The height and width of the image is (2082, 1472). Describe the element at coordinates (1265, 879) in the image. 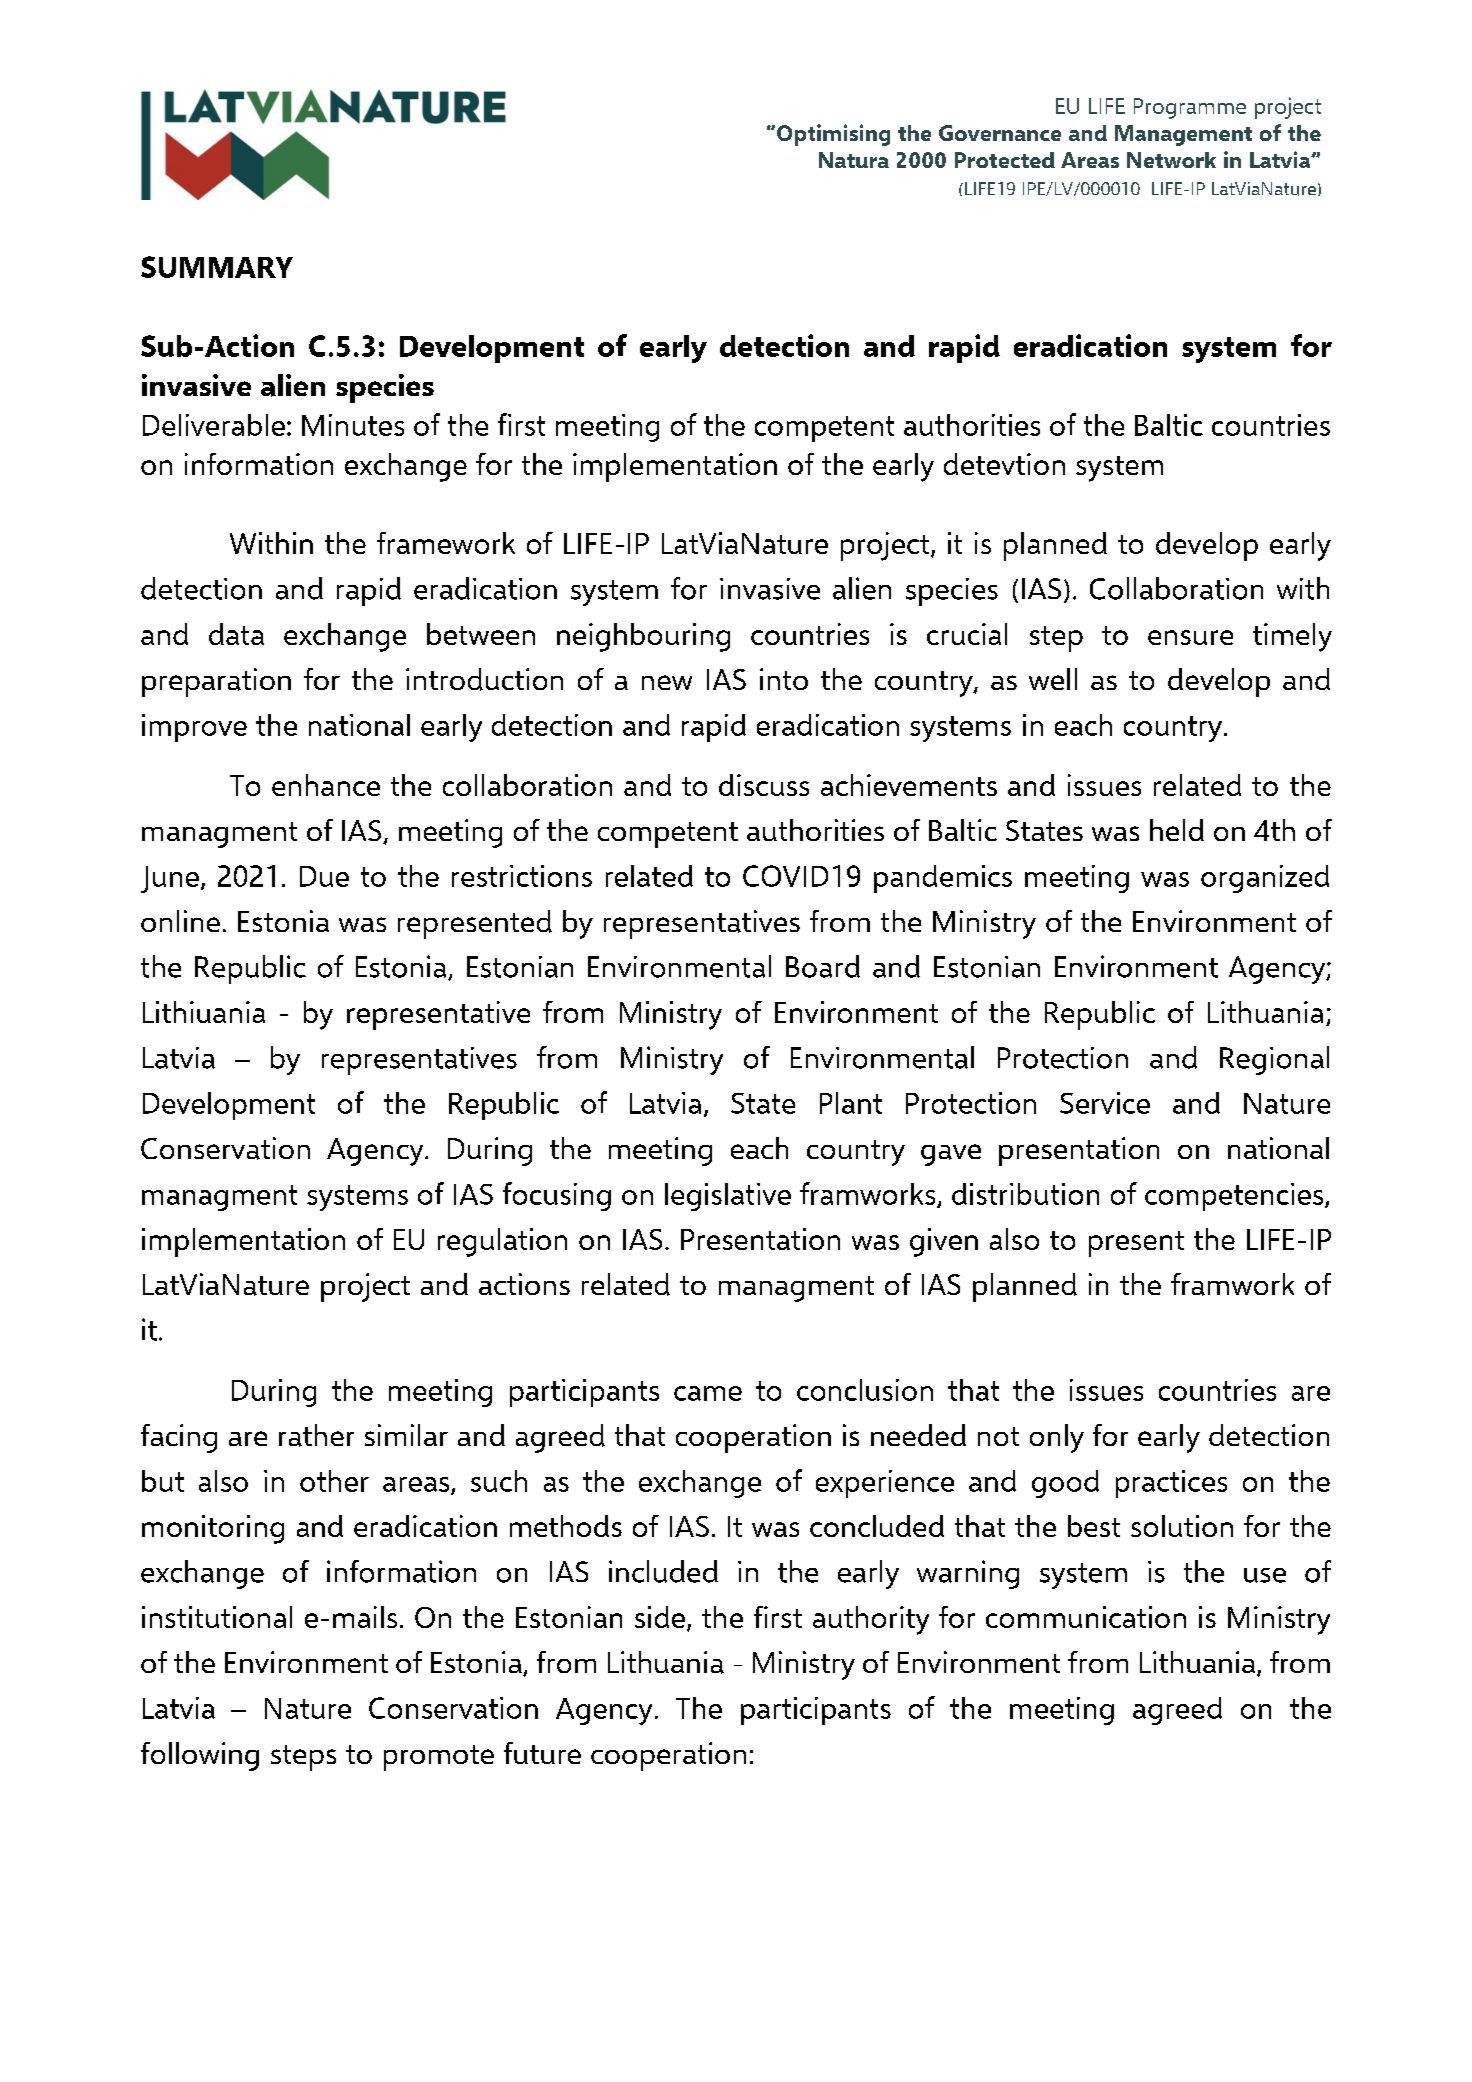

I see `organized` at that location.
